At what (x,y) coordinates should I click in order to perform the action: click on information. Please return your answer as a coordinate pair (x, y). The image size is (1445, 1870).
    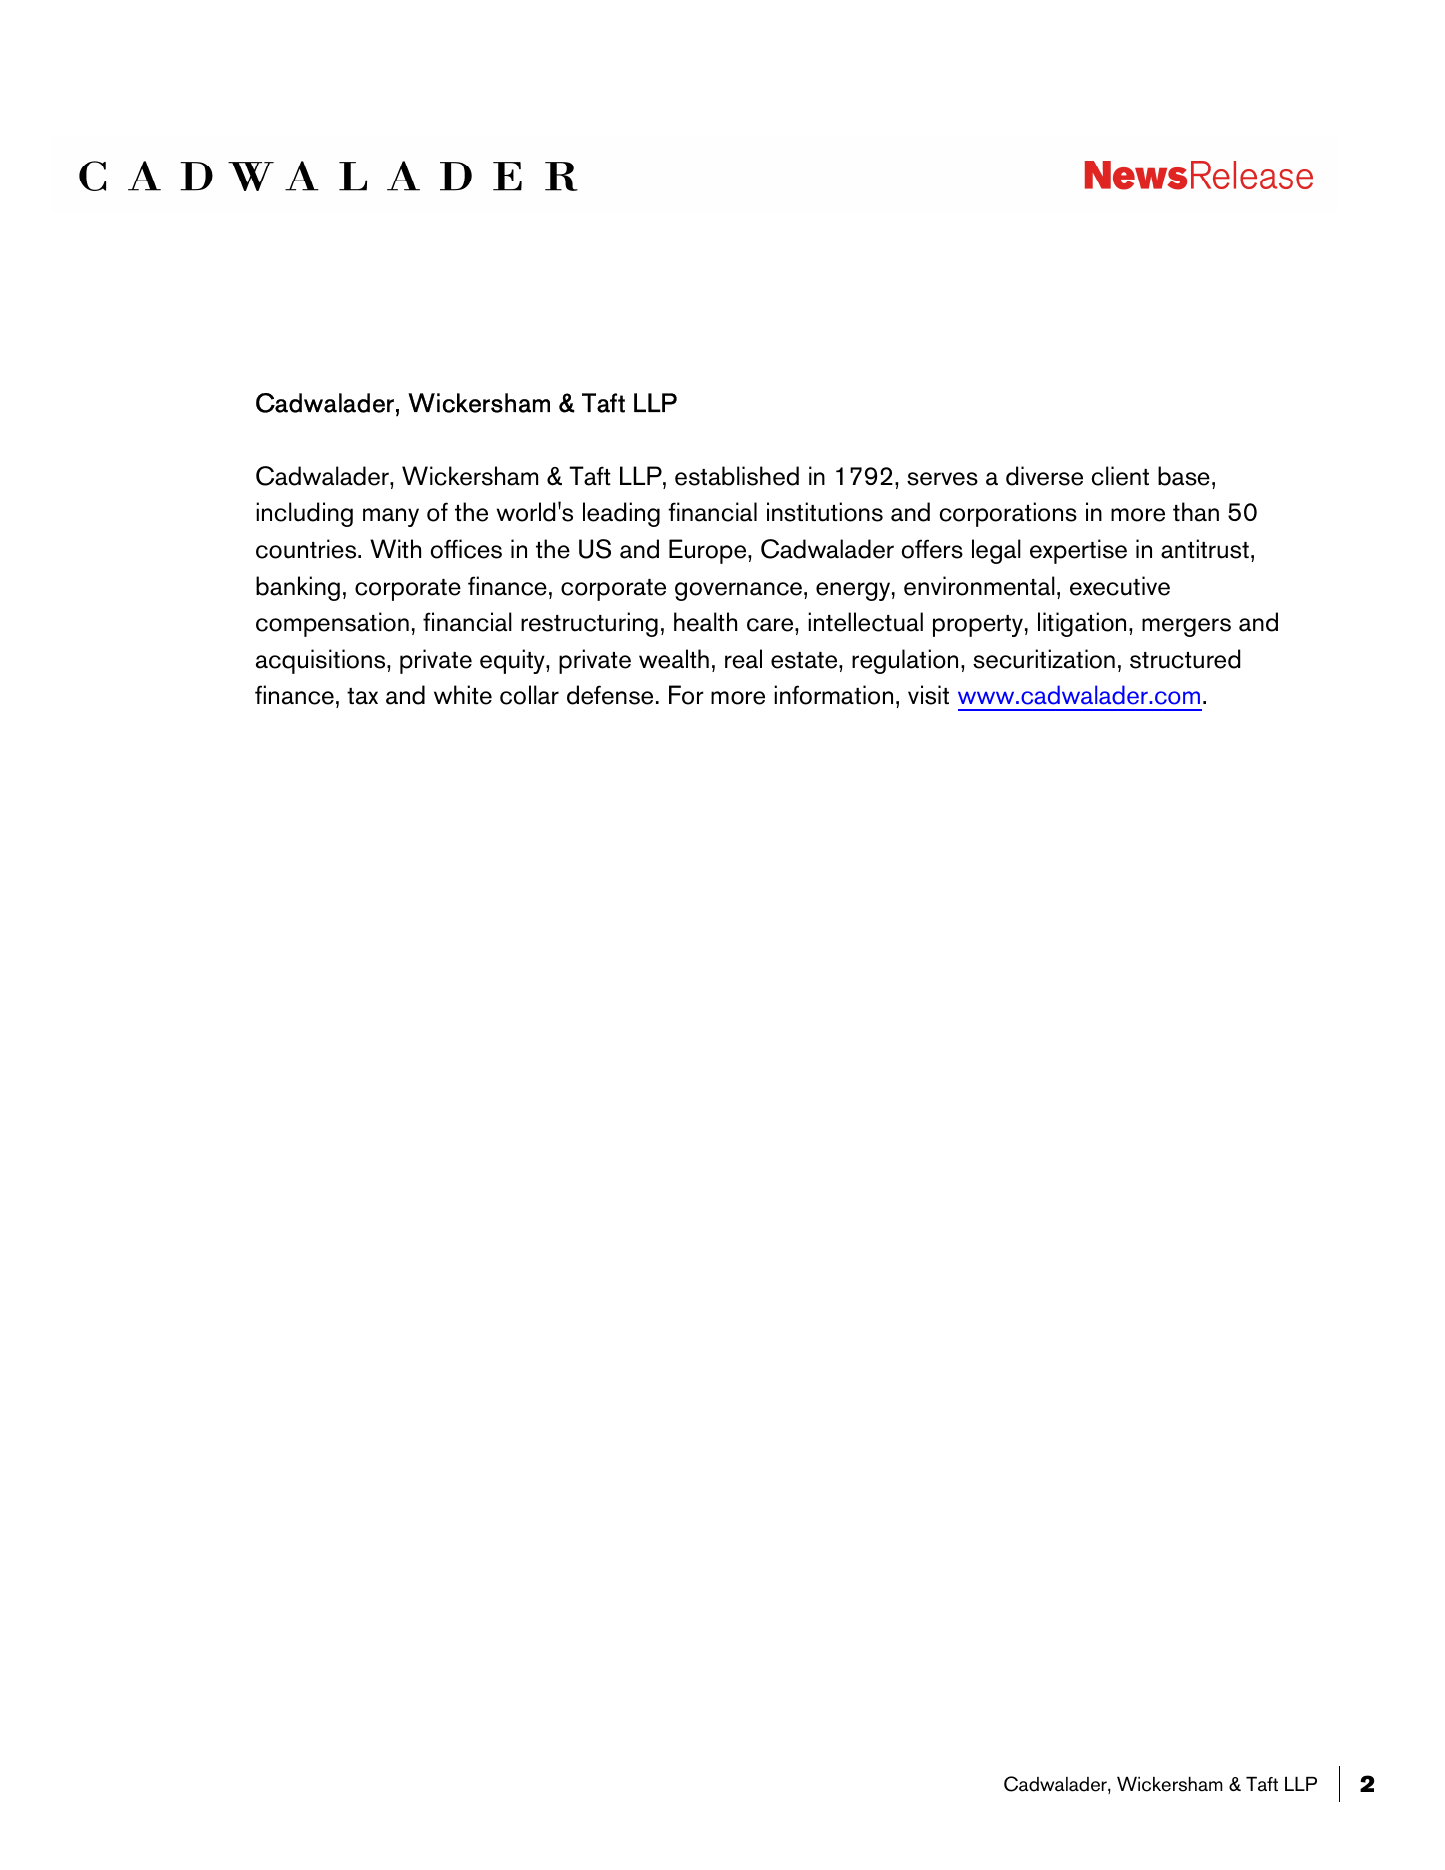
    Looking at the image, I should click on (833, 695).
